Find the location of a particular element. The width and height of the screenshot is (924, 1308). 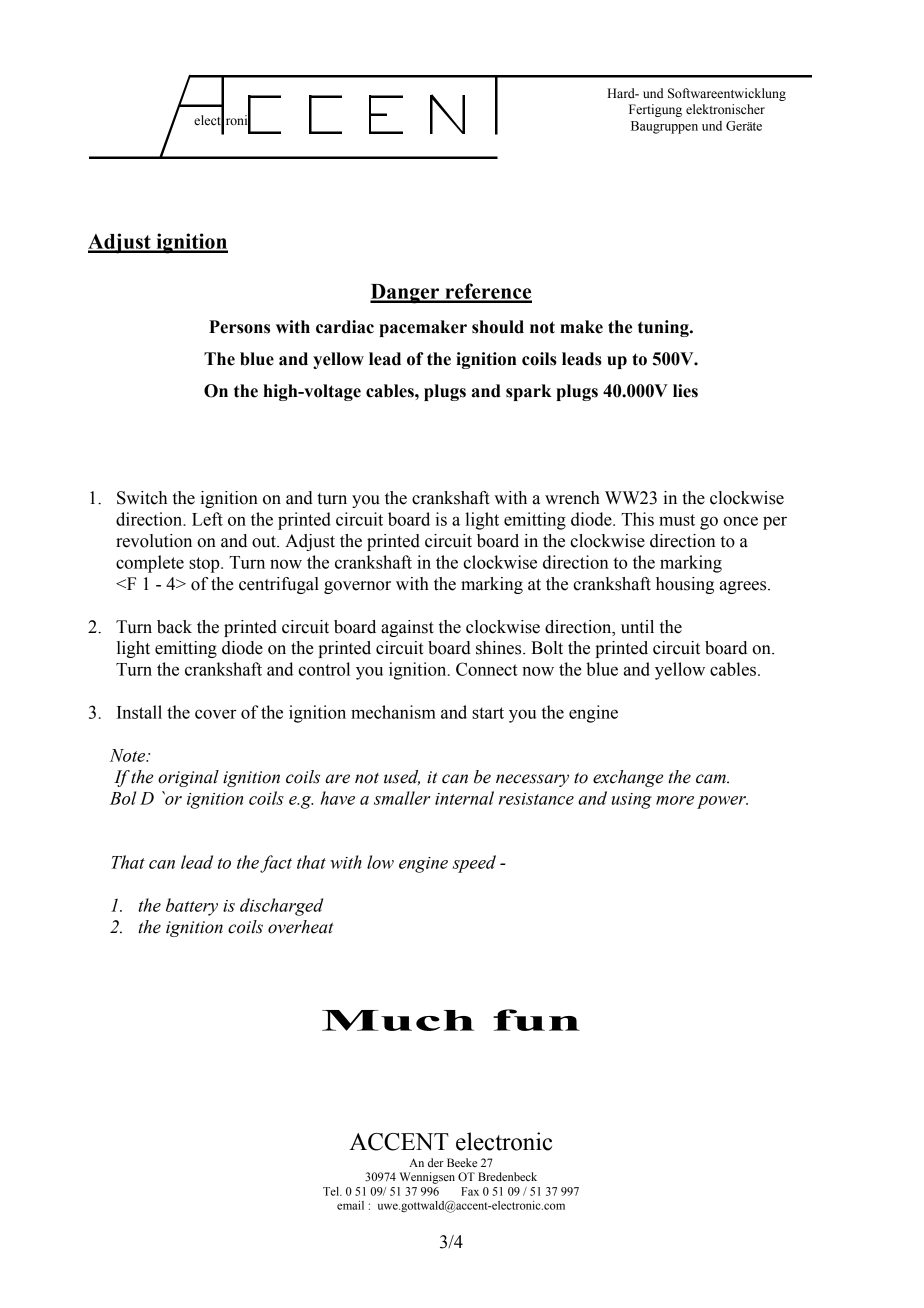

Danger is located at coordinates (406, 294).
